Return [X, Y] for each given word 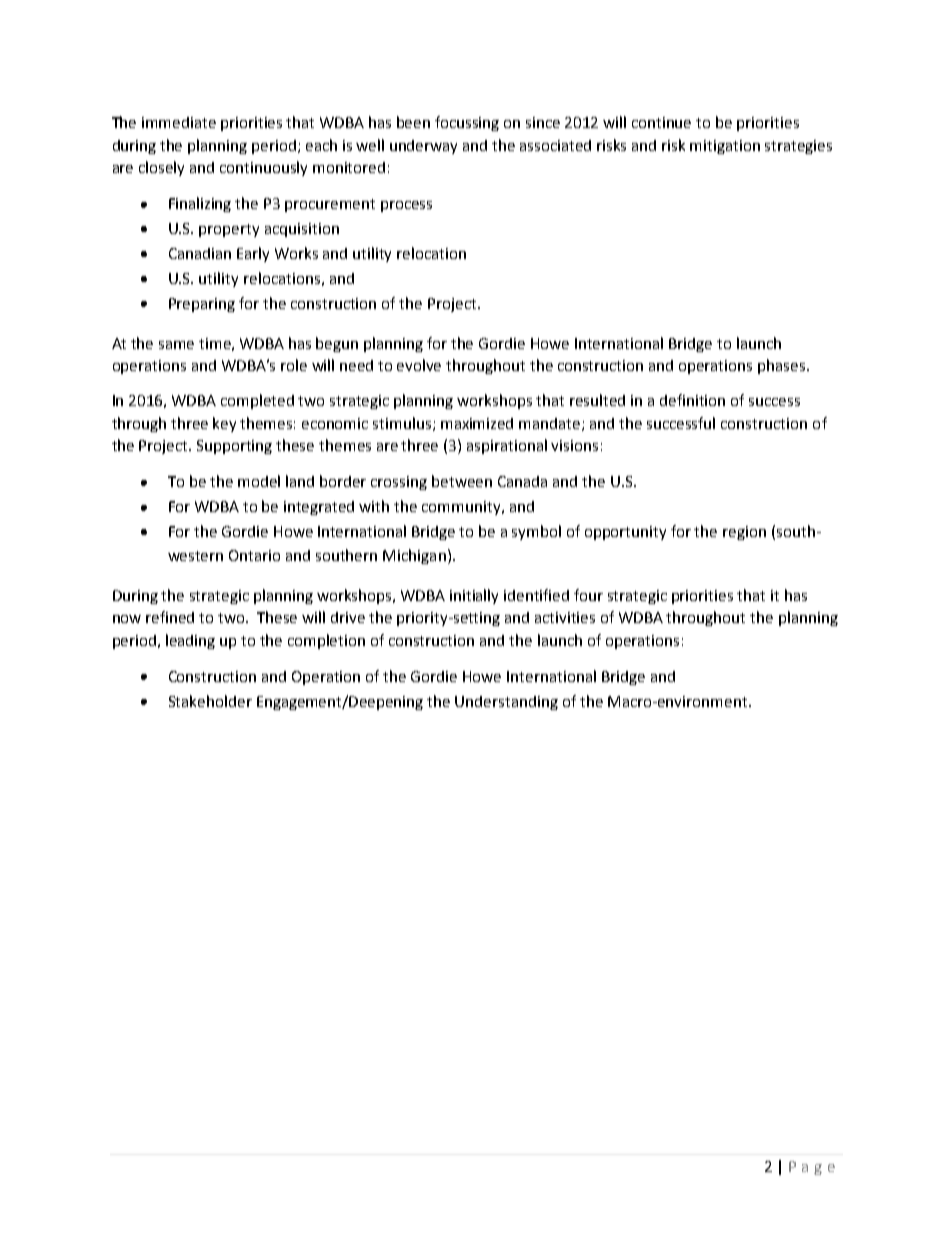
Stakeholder [210, 701]
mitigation [725, 147]
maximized [477, 423]
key [224, 424]
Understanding [506, 703]
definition [692, 400]
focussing [467, 123]
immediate [179, 122]
